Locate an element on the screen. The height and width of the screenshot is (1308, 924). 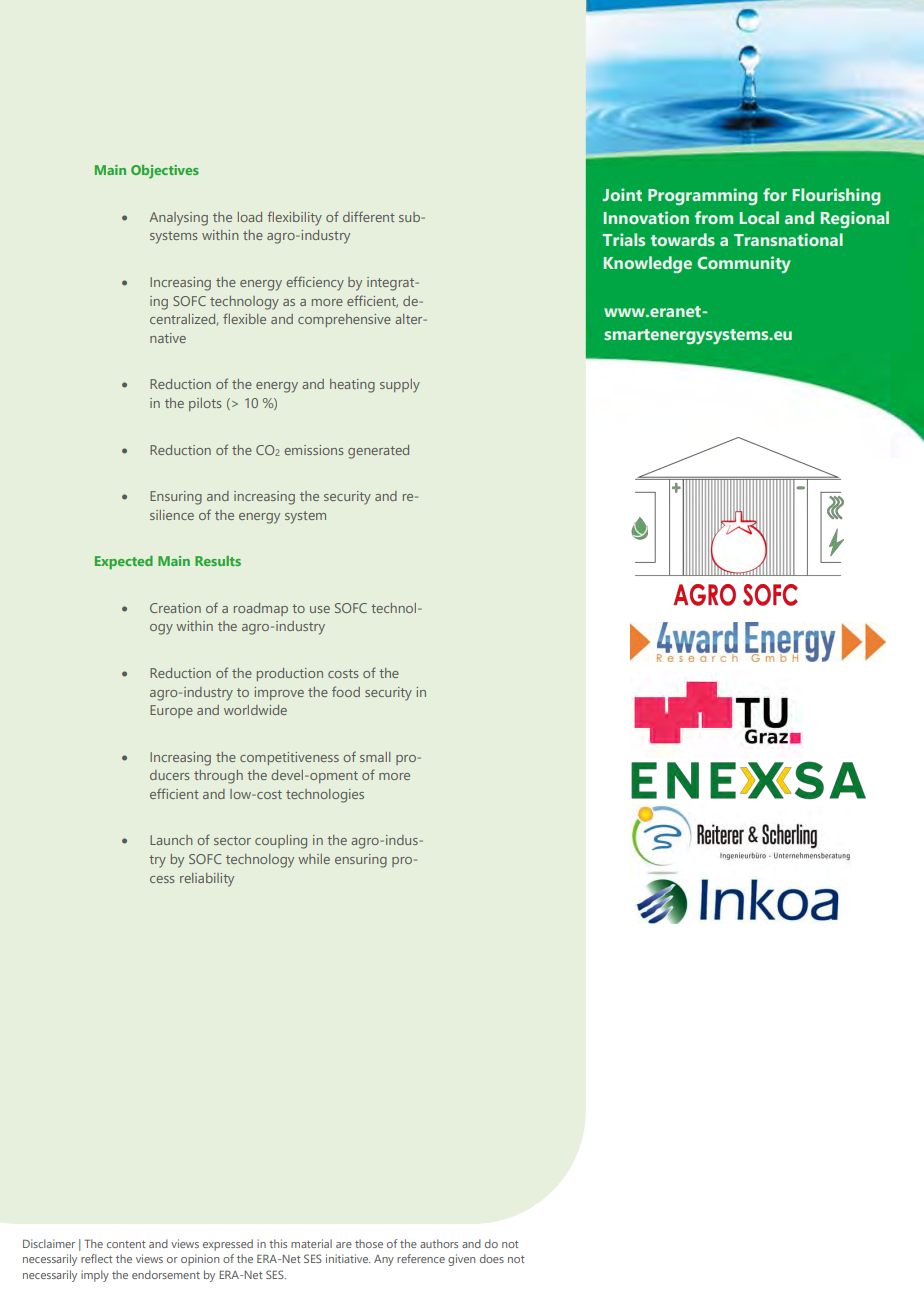
Launch is located at coordinates (171, 840).
